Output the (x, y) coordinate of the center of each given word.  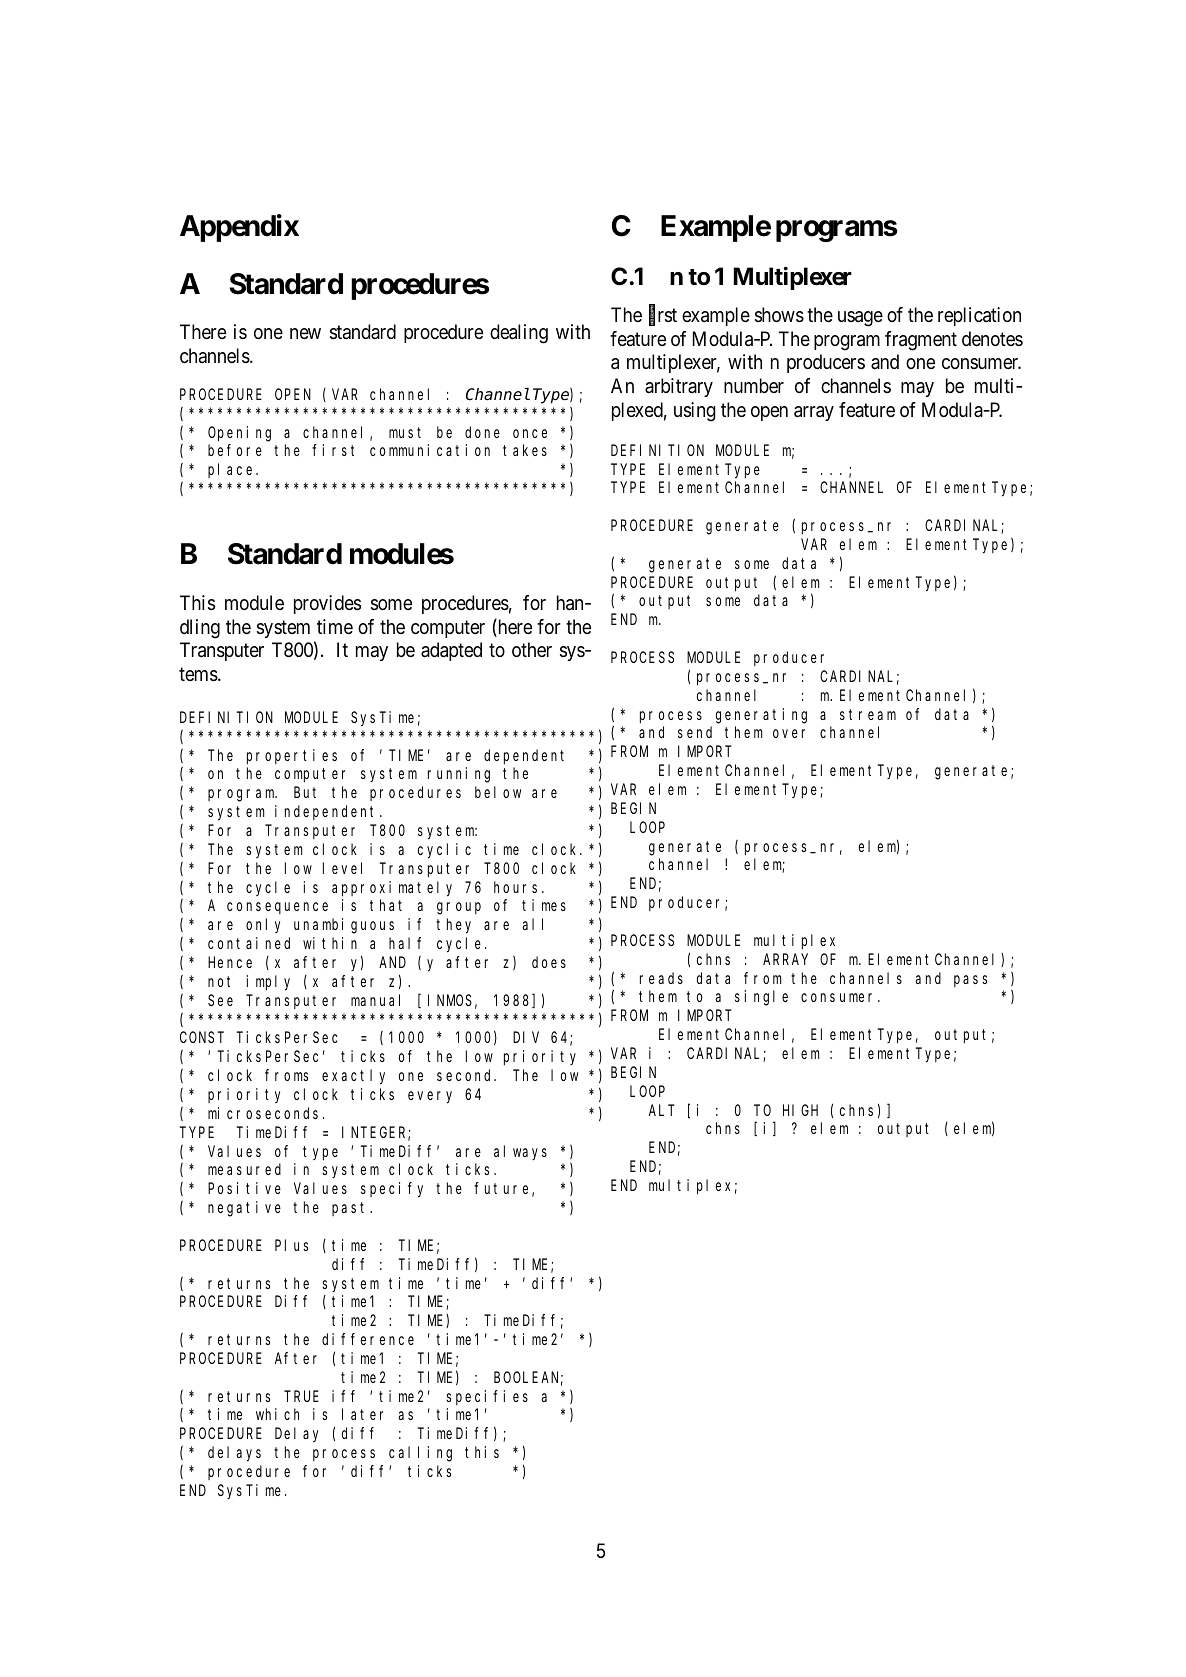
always (520, 1152)
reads (661, 978)
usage (860, 319)
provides (327, 604)
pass (970, 981)
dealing (519, 334)
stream (868, 714)
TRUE (301, 1396)
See (220, 1000)
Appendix (239, 228)
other (532, 649)
